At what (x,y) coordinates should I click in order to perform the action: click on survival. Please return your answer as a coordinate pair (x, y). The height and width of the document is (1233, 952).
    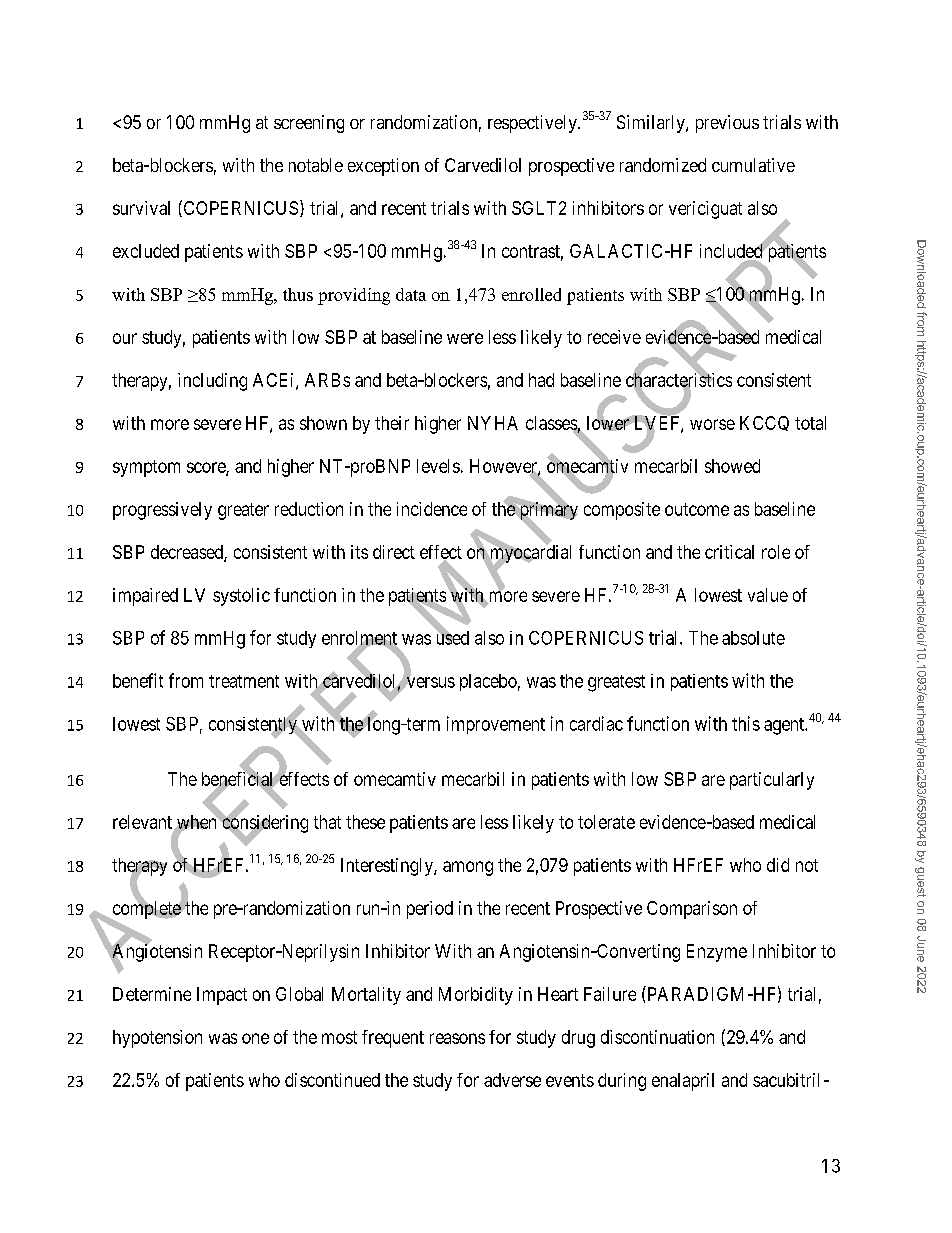
    Looking at the image, I should click on (141, 208).
